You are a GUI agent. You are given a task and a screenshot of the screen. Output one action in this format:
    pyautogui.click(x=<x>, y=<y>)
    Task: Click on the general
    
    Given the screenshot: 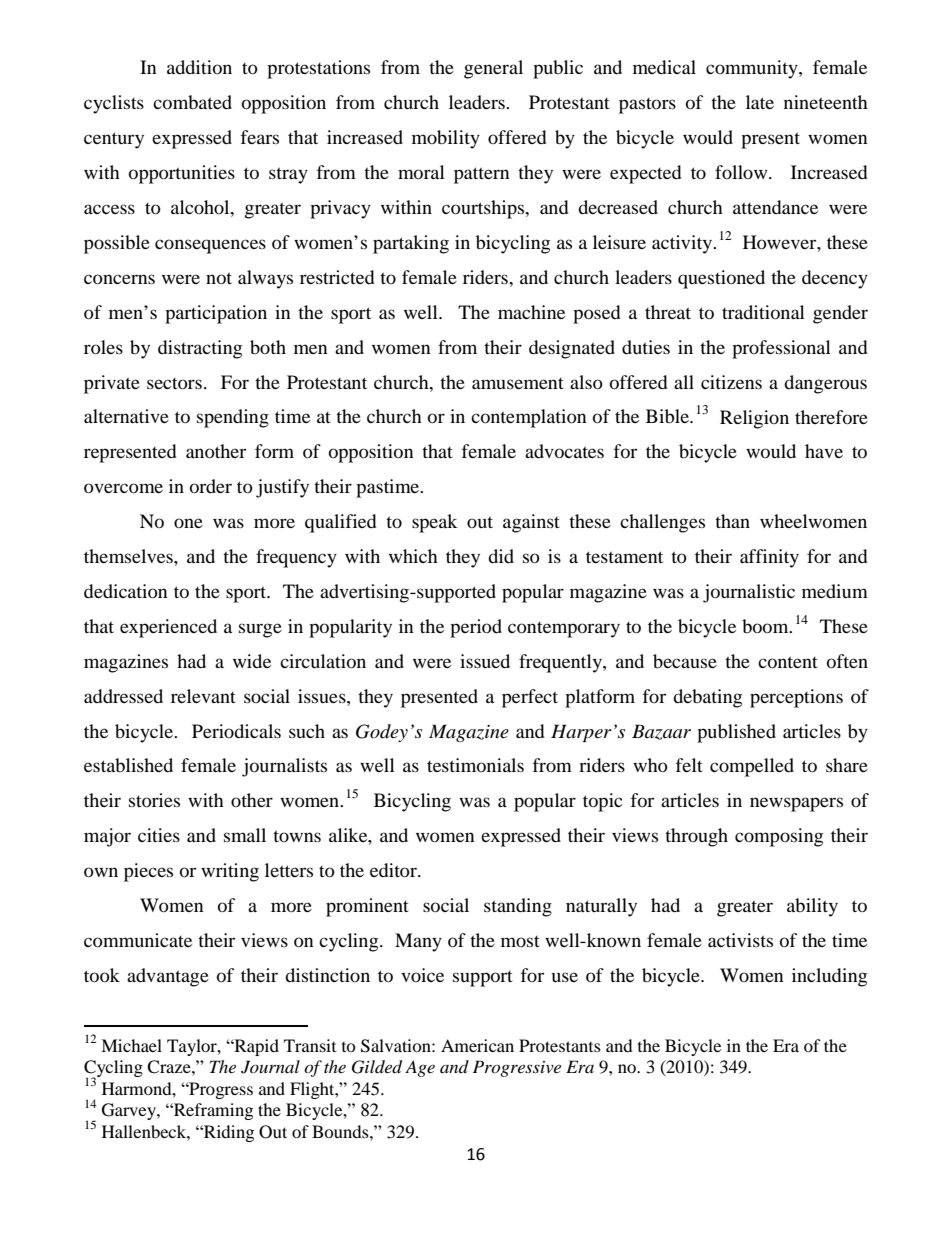 What is the action you would take?
    pyautogui.click(x=493, y=69)
